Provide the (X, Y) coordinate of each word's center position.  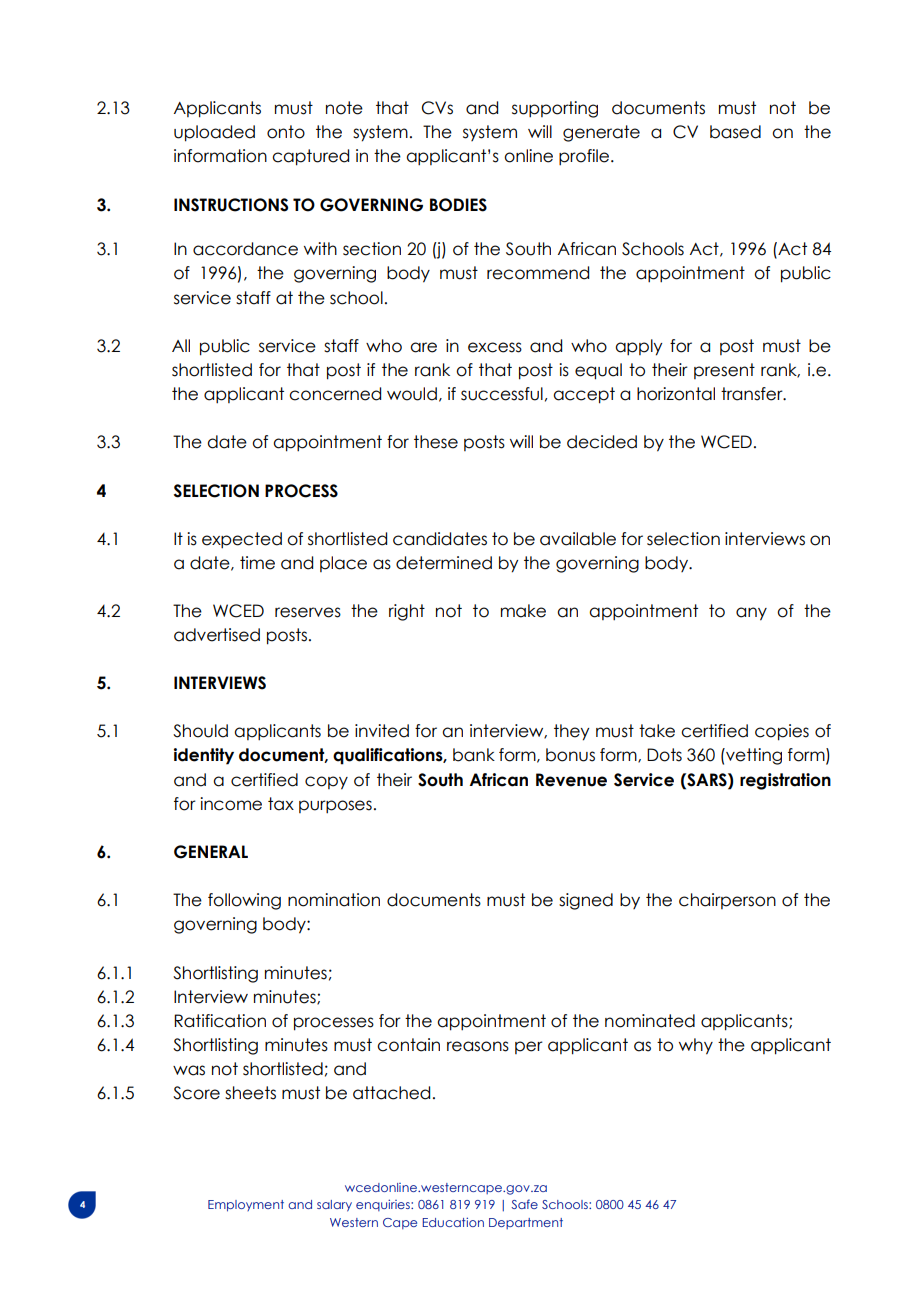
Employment (246, 1206)
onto (286, 132)
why (696, 1046)
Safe (524, 1204)
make (523, 611)
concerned (335, 394)
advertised (217, 635)
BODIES (458, 205)
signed (586, 901)
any (751, 614)
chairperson (727, 901)
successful (502, 394)
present (724, 371)
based (735, 132)
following (244, 901)
